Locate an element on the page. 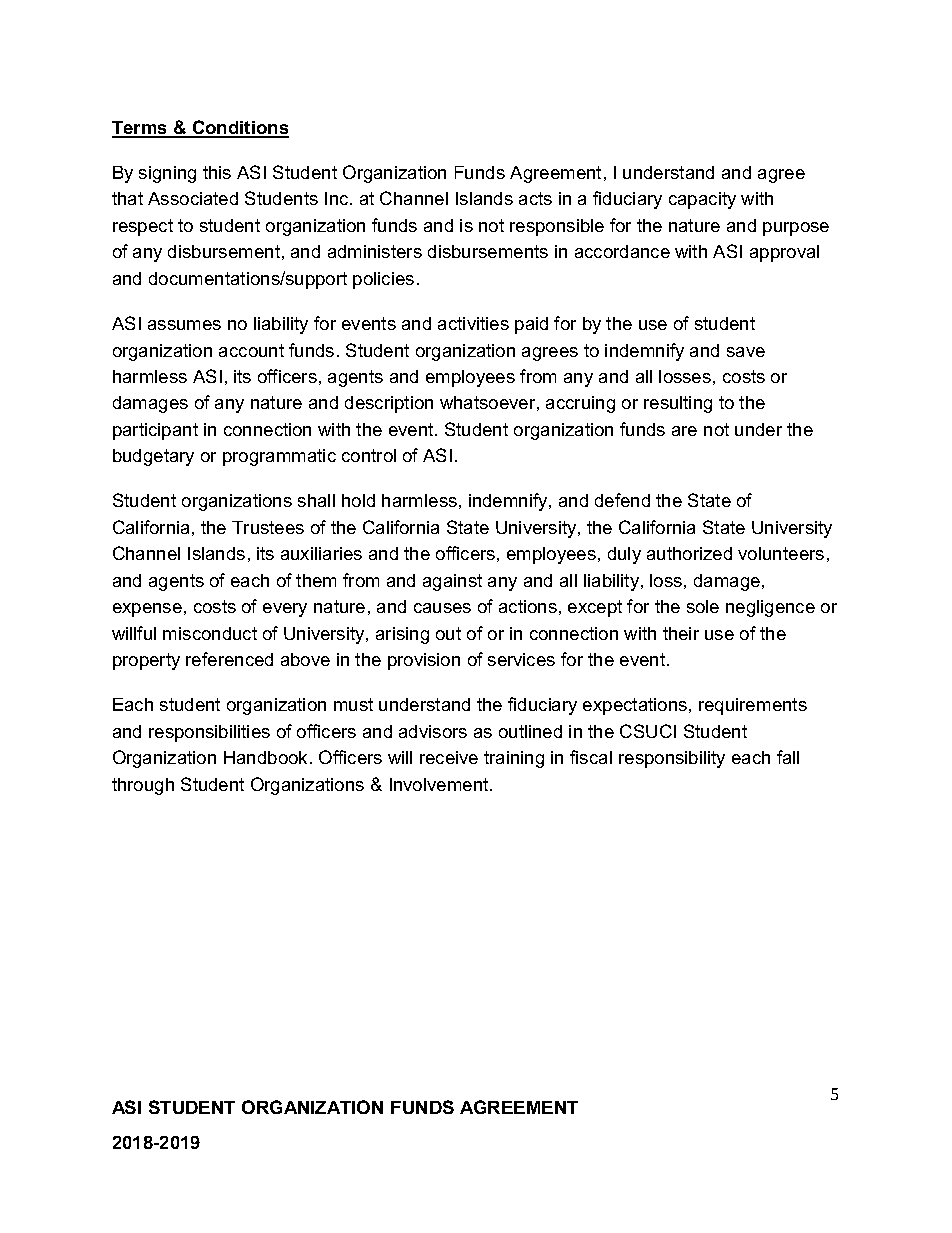  this is located at coordinates (217, 172).
